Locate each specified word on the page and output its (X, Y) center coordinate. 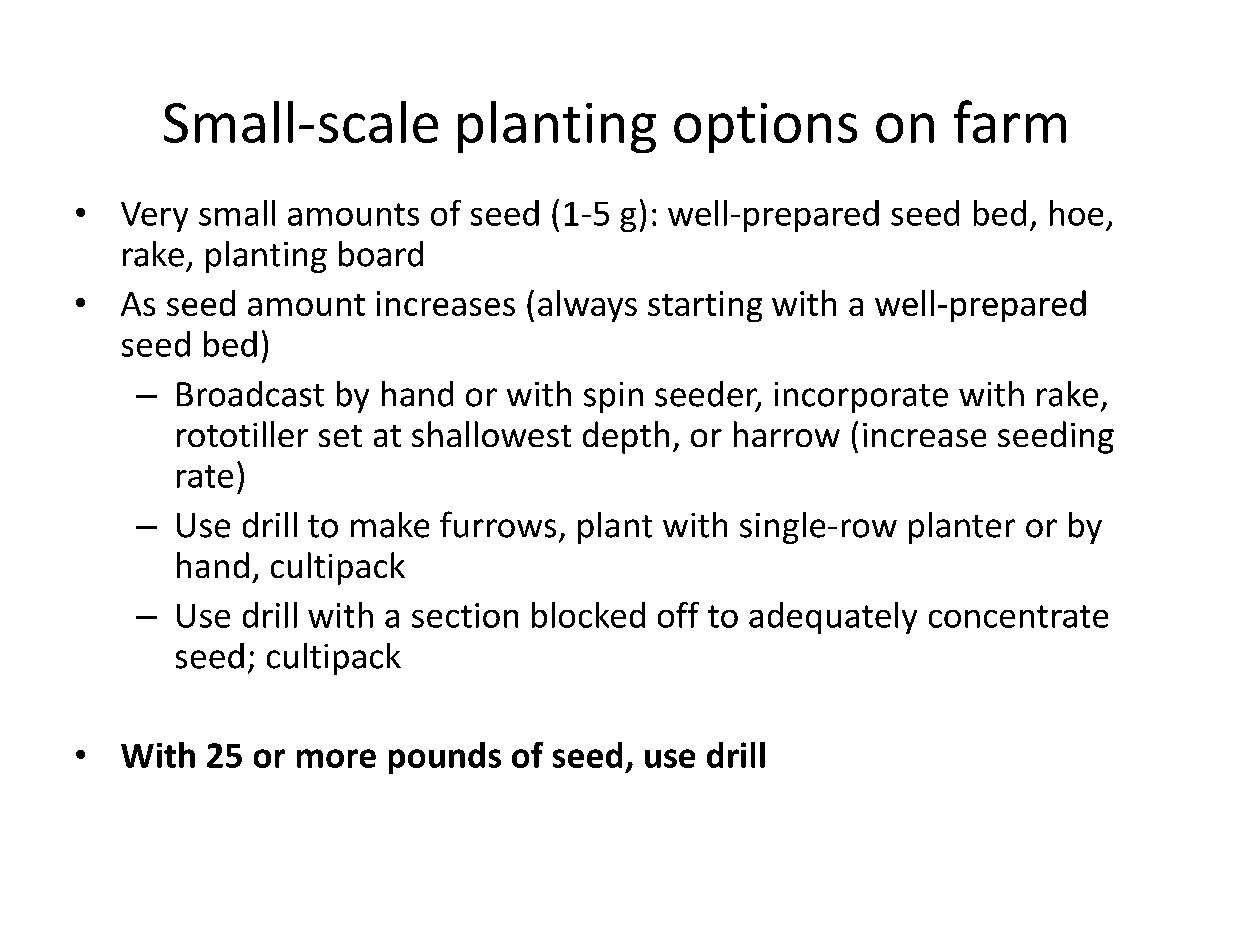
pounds (445, 758)
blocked (588, 615)
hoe (1076, 213)
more (336, 758)
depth (626, 437)
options (765, 128)
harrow (787, 434)
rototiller (242, 434)
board (381, 254)
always (587, 306)
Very (154, 217)
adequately (833, 618)
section (465, 615)
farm (1010, 121)
